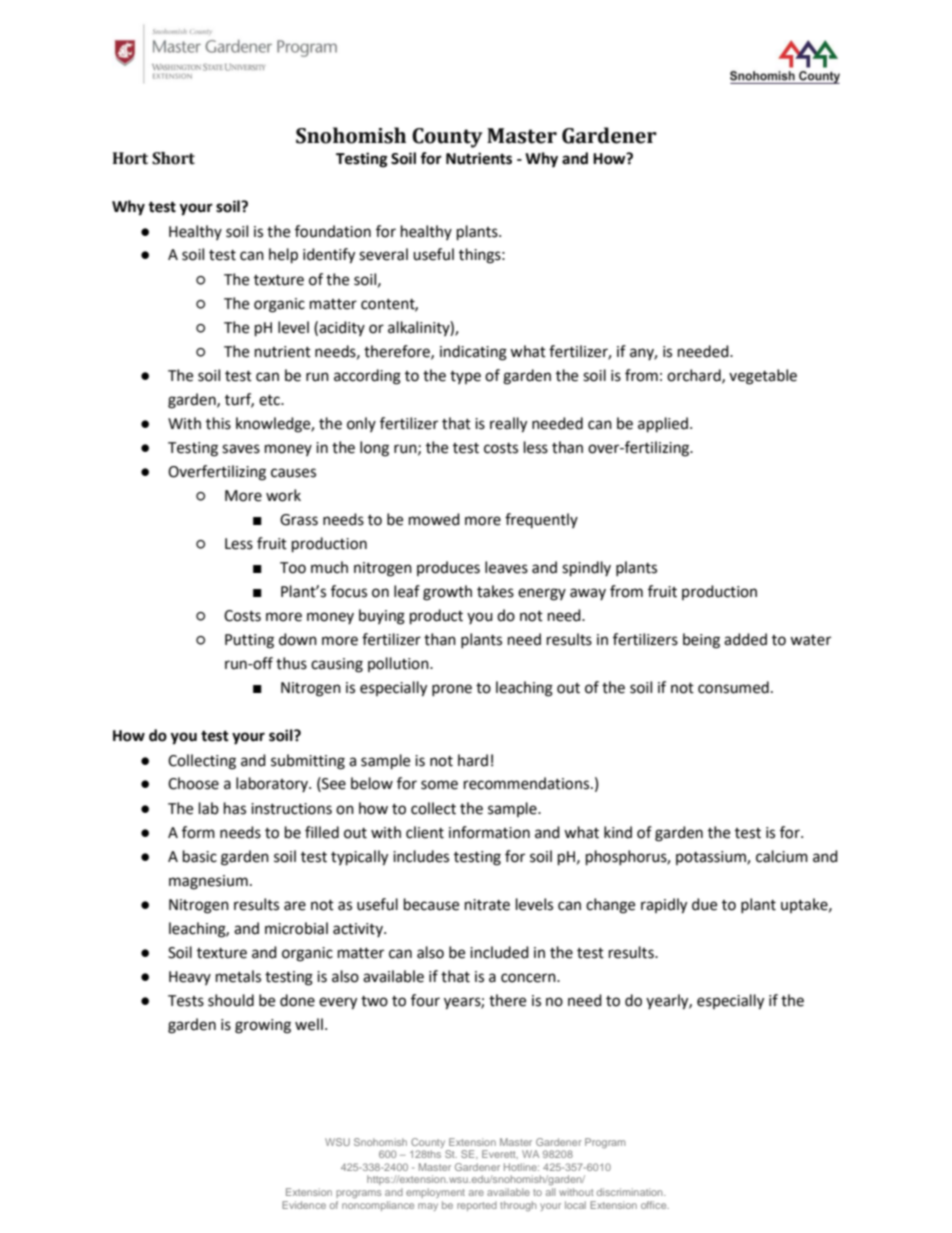 This screenshot has height=1233, width=952. Describe the element at coordinates (663, 425) in the screenshot. I see `applied` at that location.
